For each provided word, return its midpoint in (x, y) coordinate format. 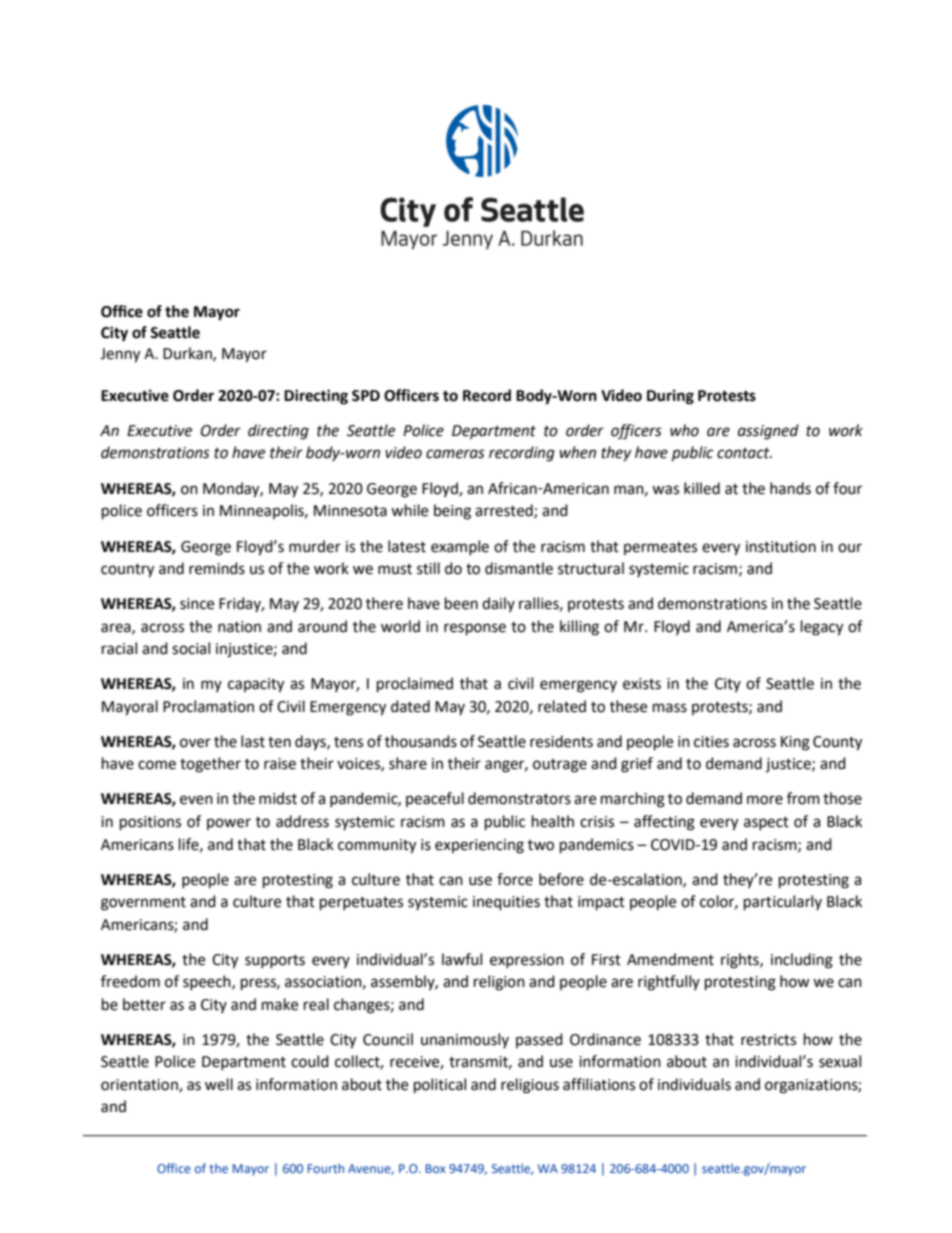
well (219, 1084)
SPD (366, 396)
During (670, 397)
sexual (840, 1061)
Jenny (120, 355)
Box (436, 1168)
